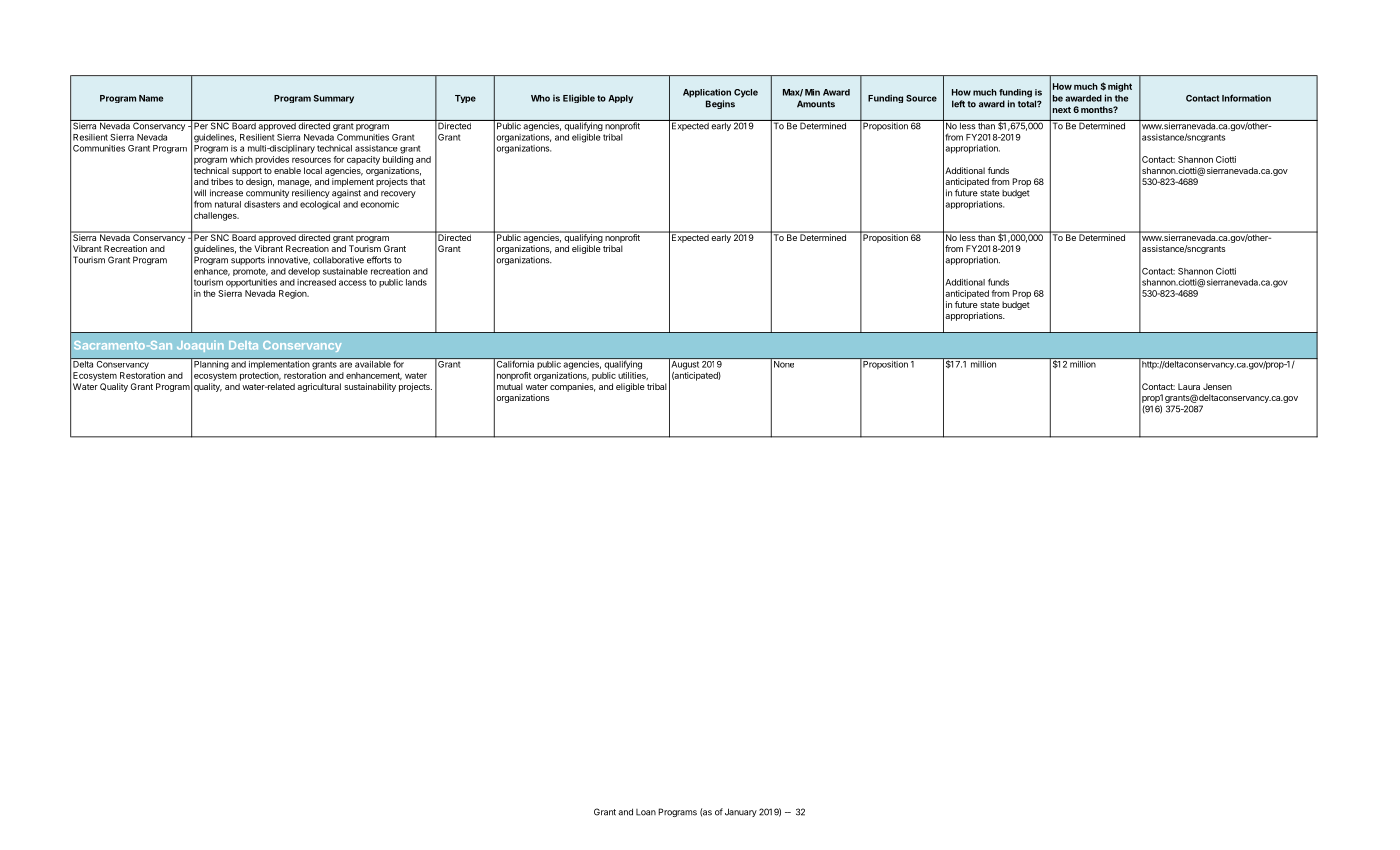 The height and width of the page is (850, 1400). I want to click on January, so click(741, 812).
